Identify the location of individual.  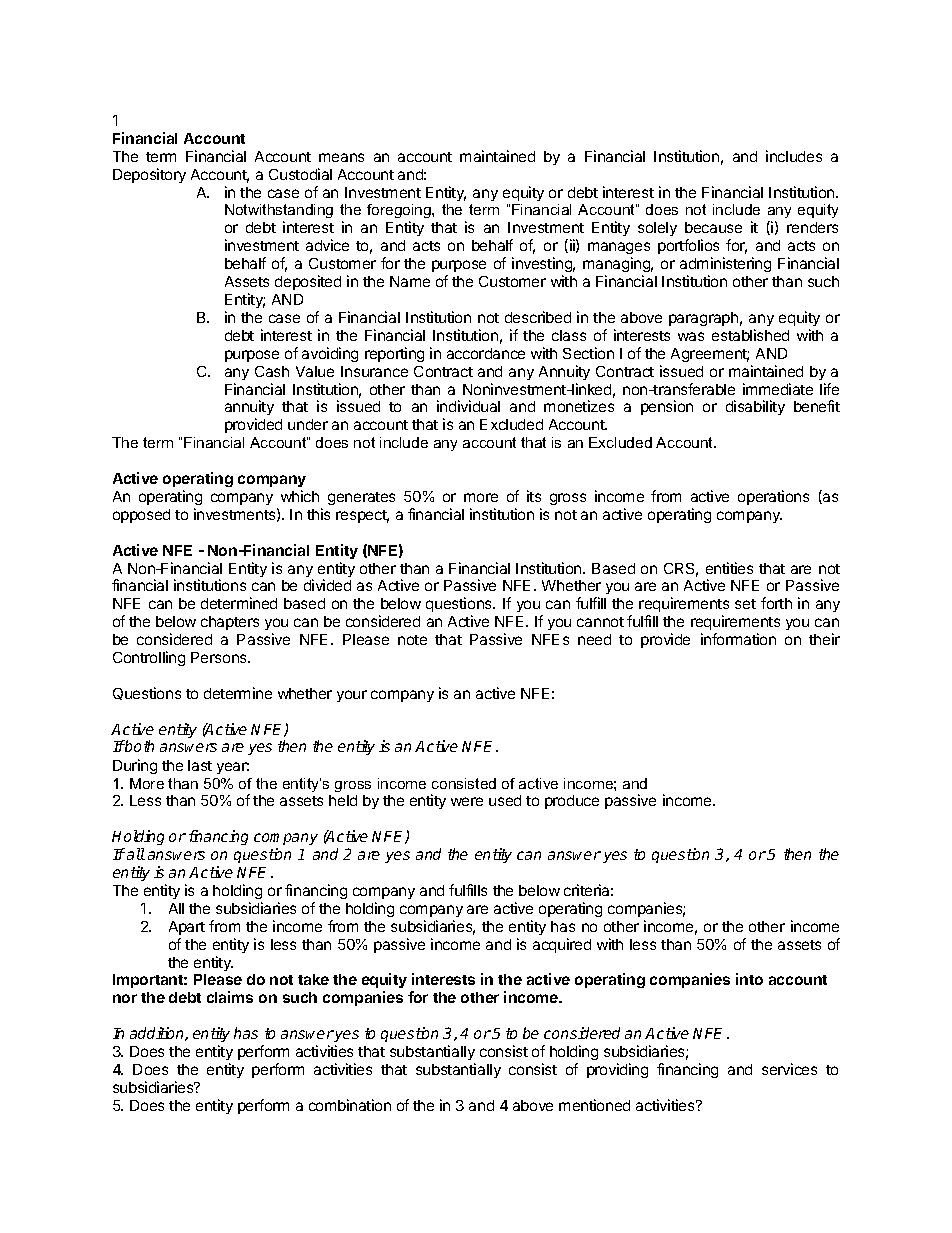
(468, 406).
